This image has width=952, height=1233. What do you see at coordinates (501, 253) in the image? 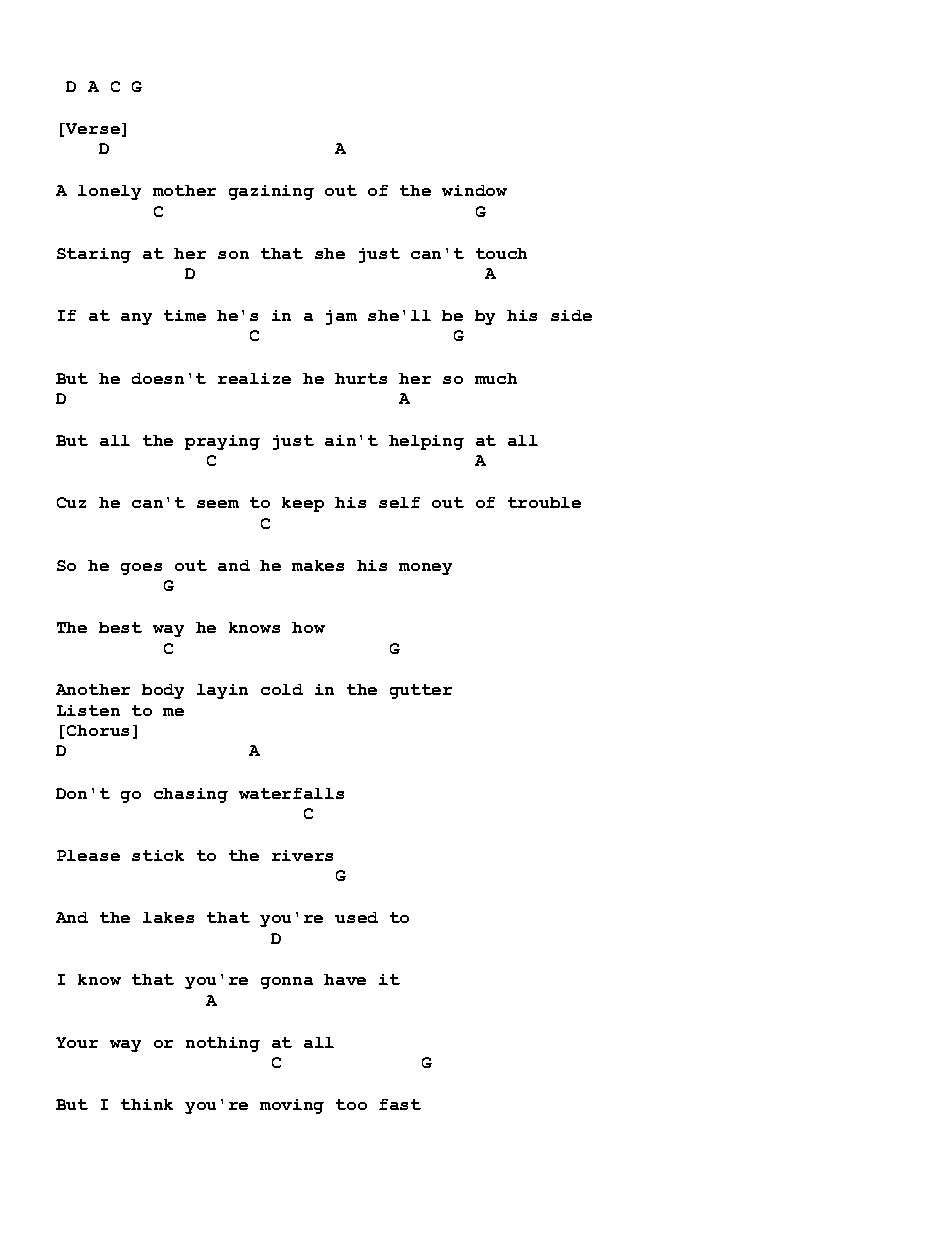
I see `touch` at bounding box center [501, 253].
